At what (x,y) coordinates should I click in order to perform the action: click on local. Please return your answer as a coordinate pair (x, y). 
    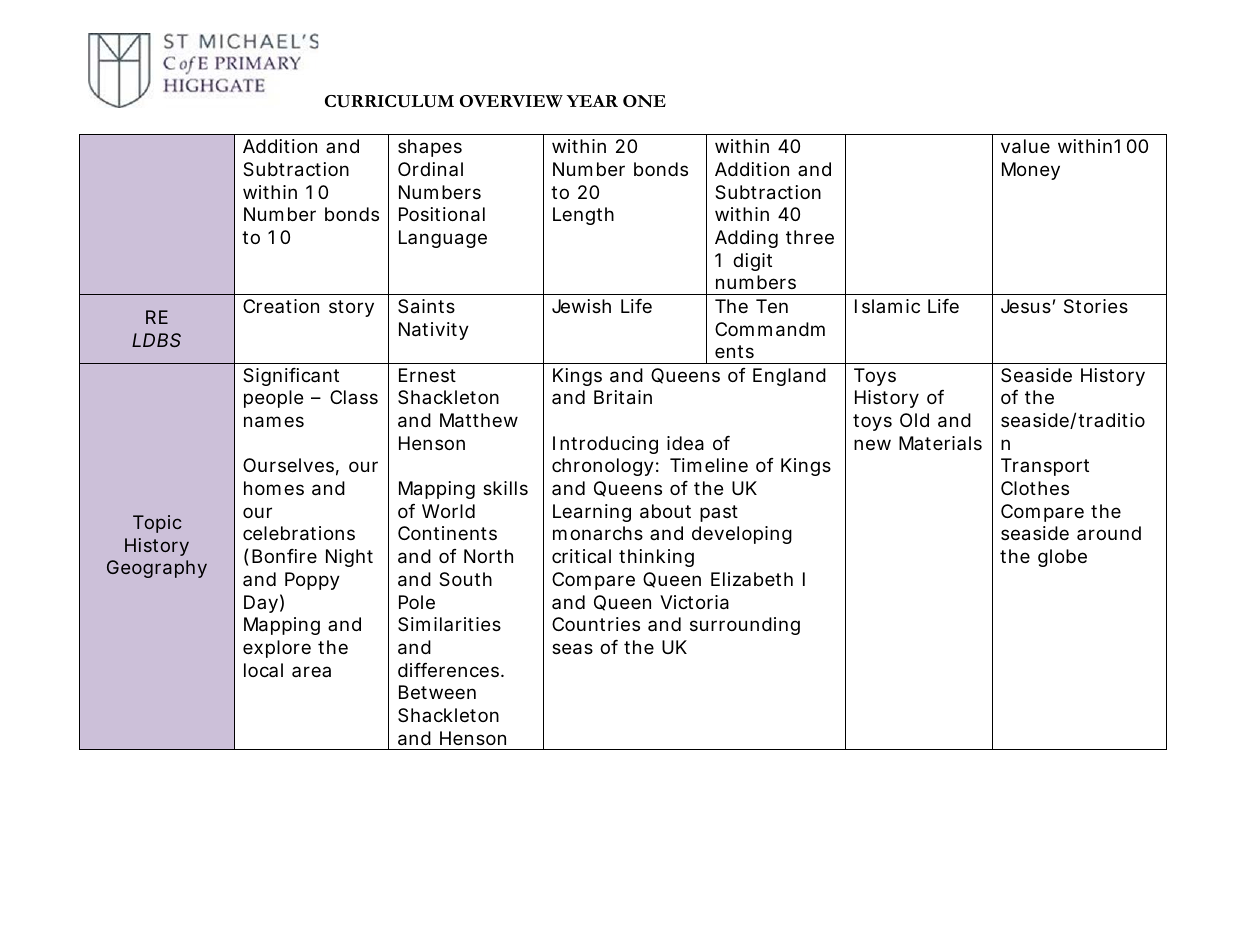
    Looking at the image, I should click on (263, 670).
